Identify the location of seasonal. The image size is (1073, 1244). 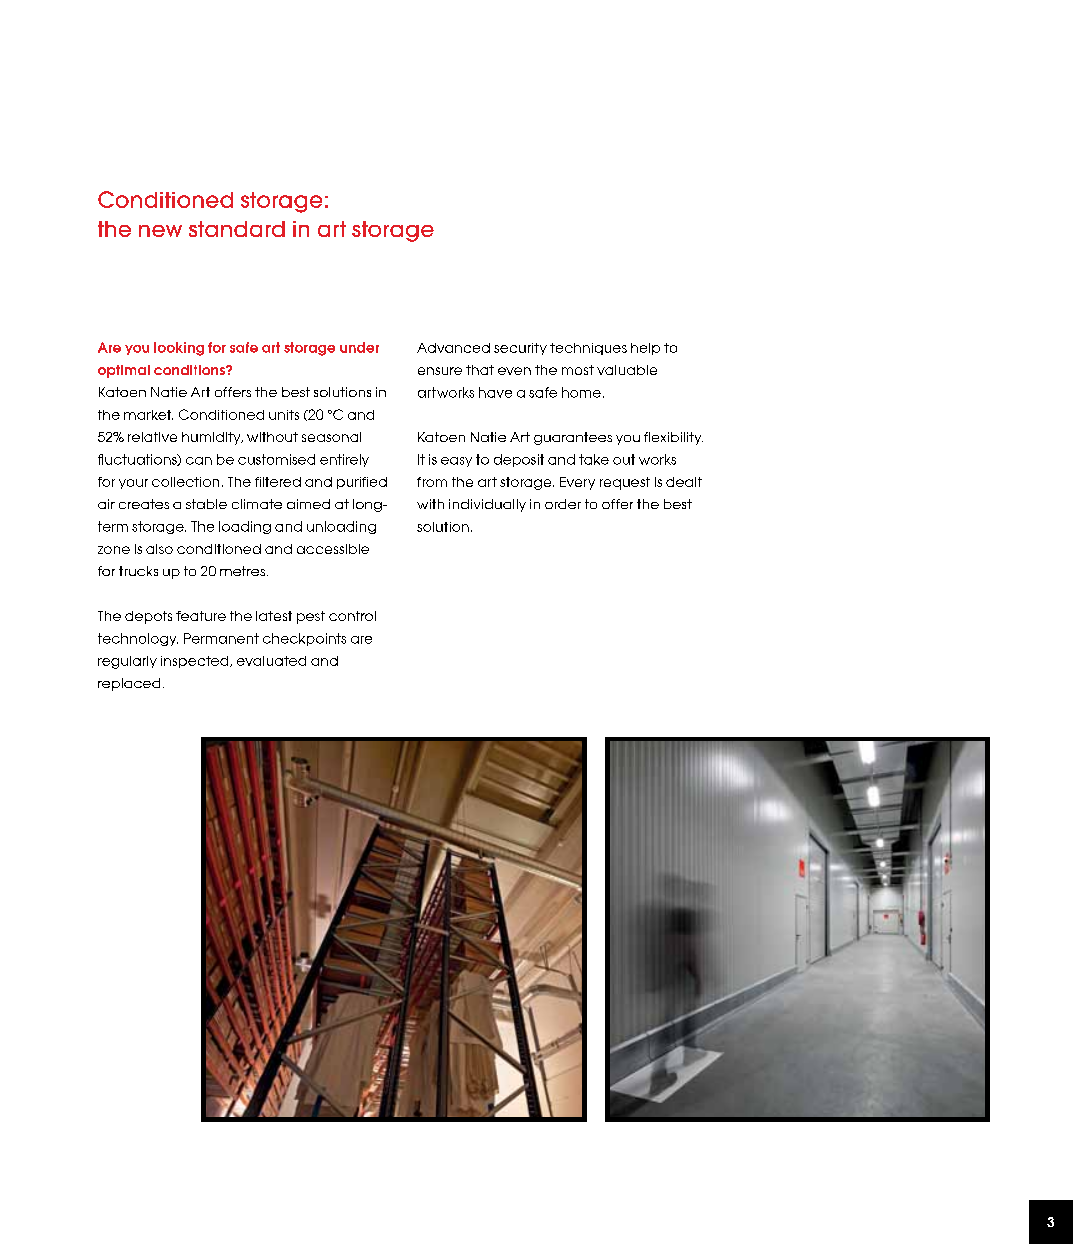
(331, 437).
